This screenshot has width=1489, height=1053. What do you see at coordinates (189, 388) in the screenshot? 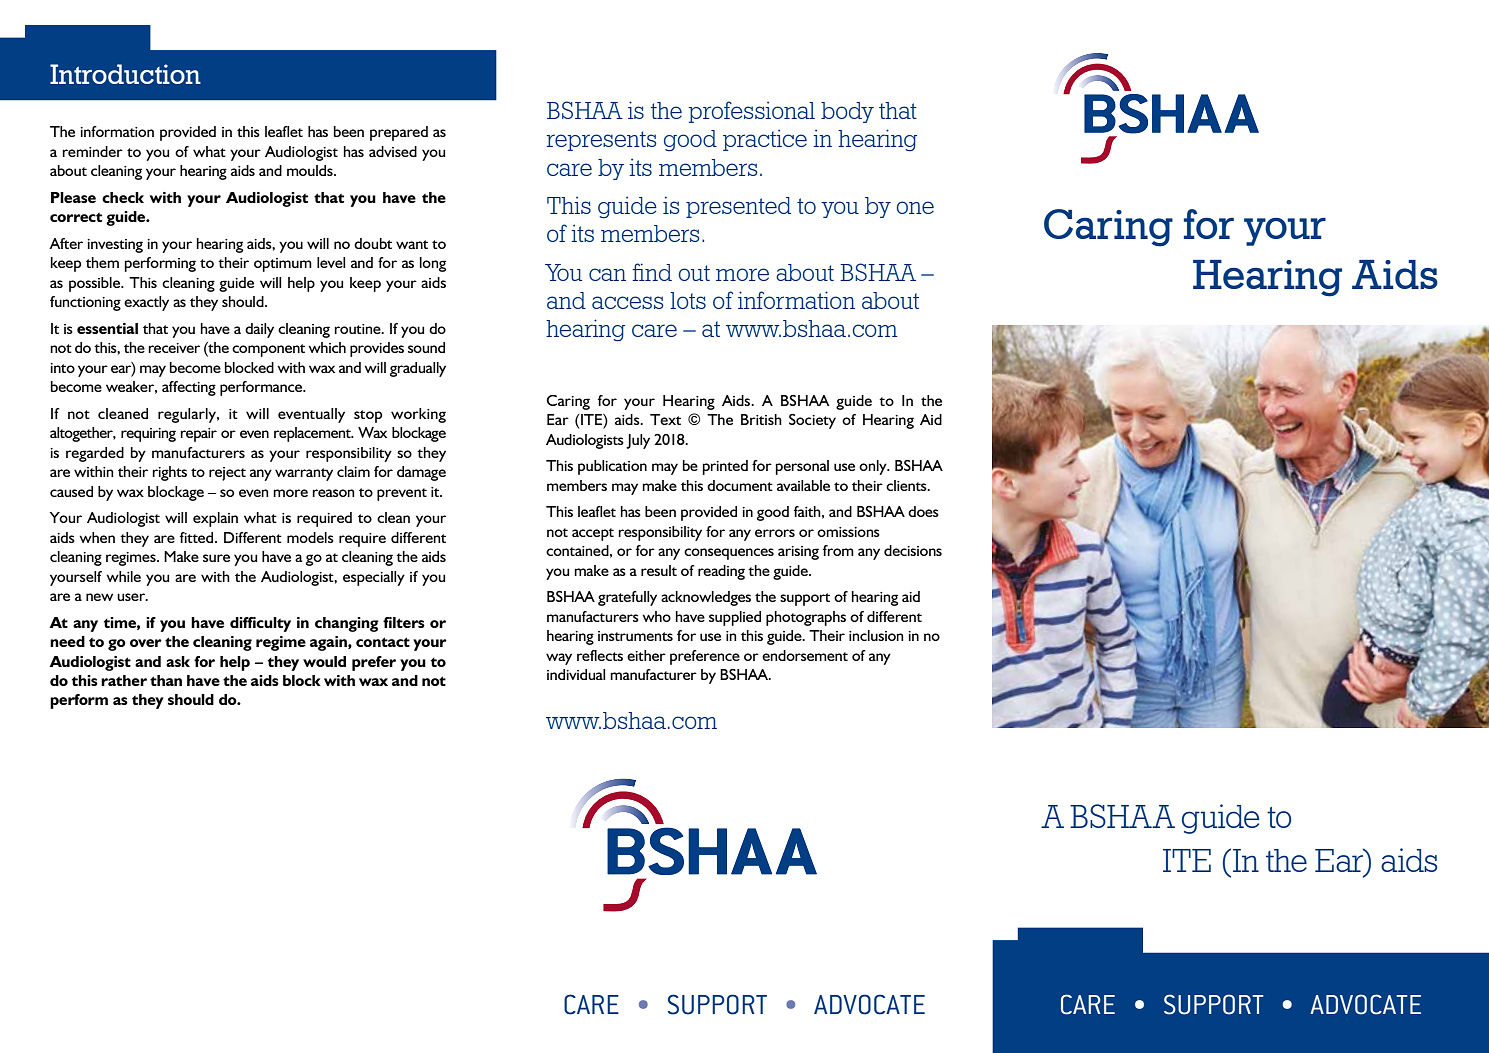
I see `affecting` at bounding box center [189, 388].
